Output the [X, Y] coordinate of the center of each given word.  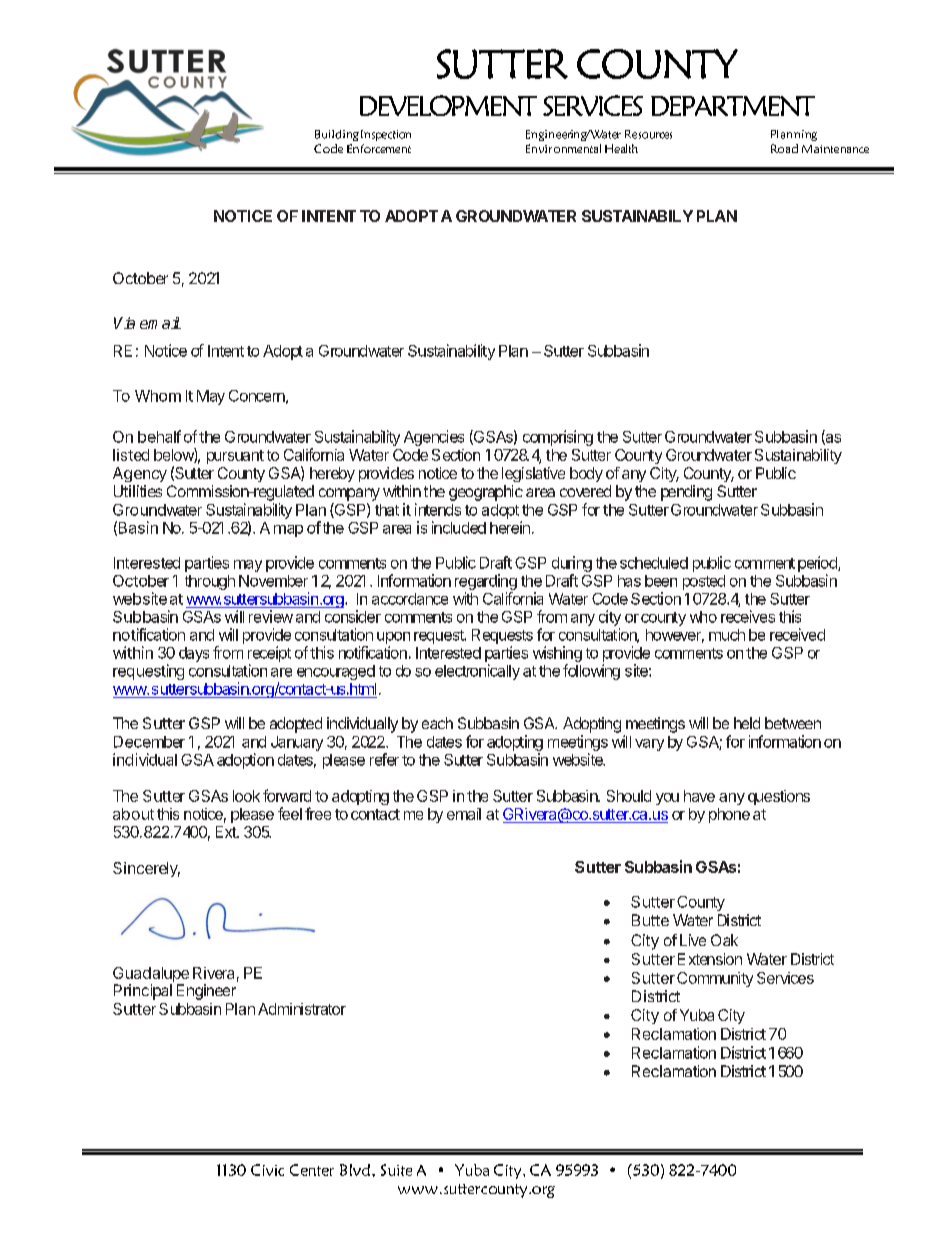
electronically [477, 672]
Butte [650, 920]
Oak [724, 940]
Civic [267, 1170]
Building [337, 135]
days [194, 654]
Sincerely [146, 869]
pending [686, 493]
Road [784, 148]
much [727, 635]
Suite [396, 1170]
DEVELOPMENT [448, 105]
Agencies [434, 438]
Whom [158, 396]
